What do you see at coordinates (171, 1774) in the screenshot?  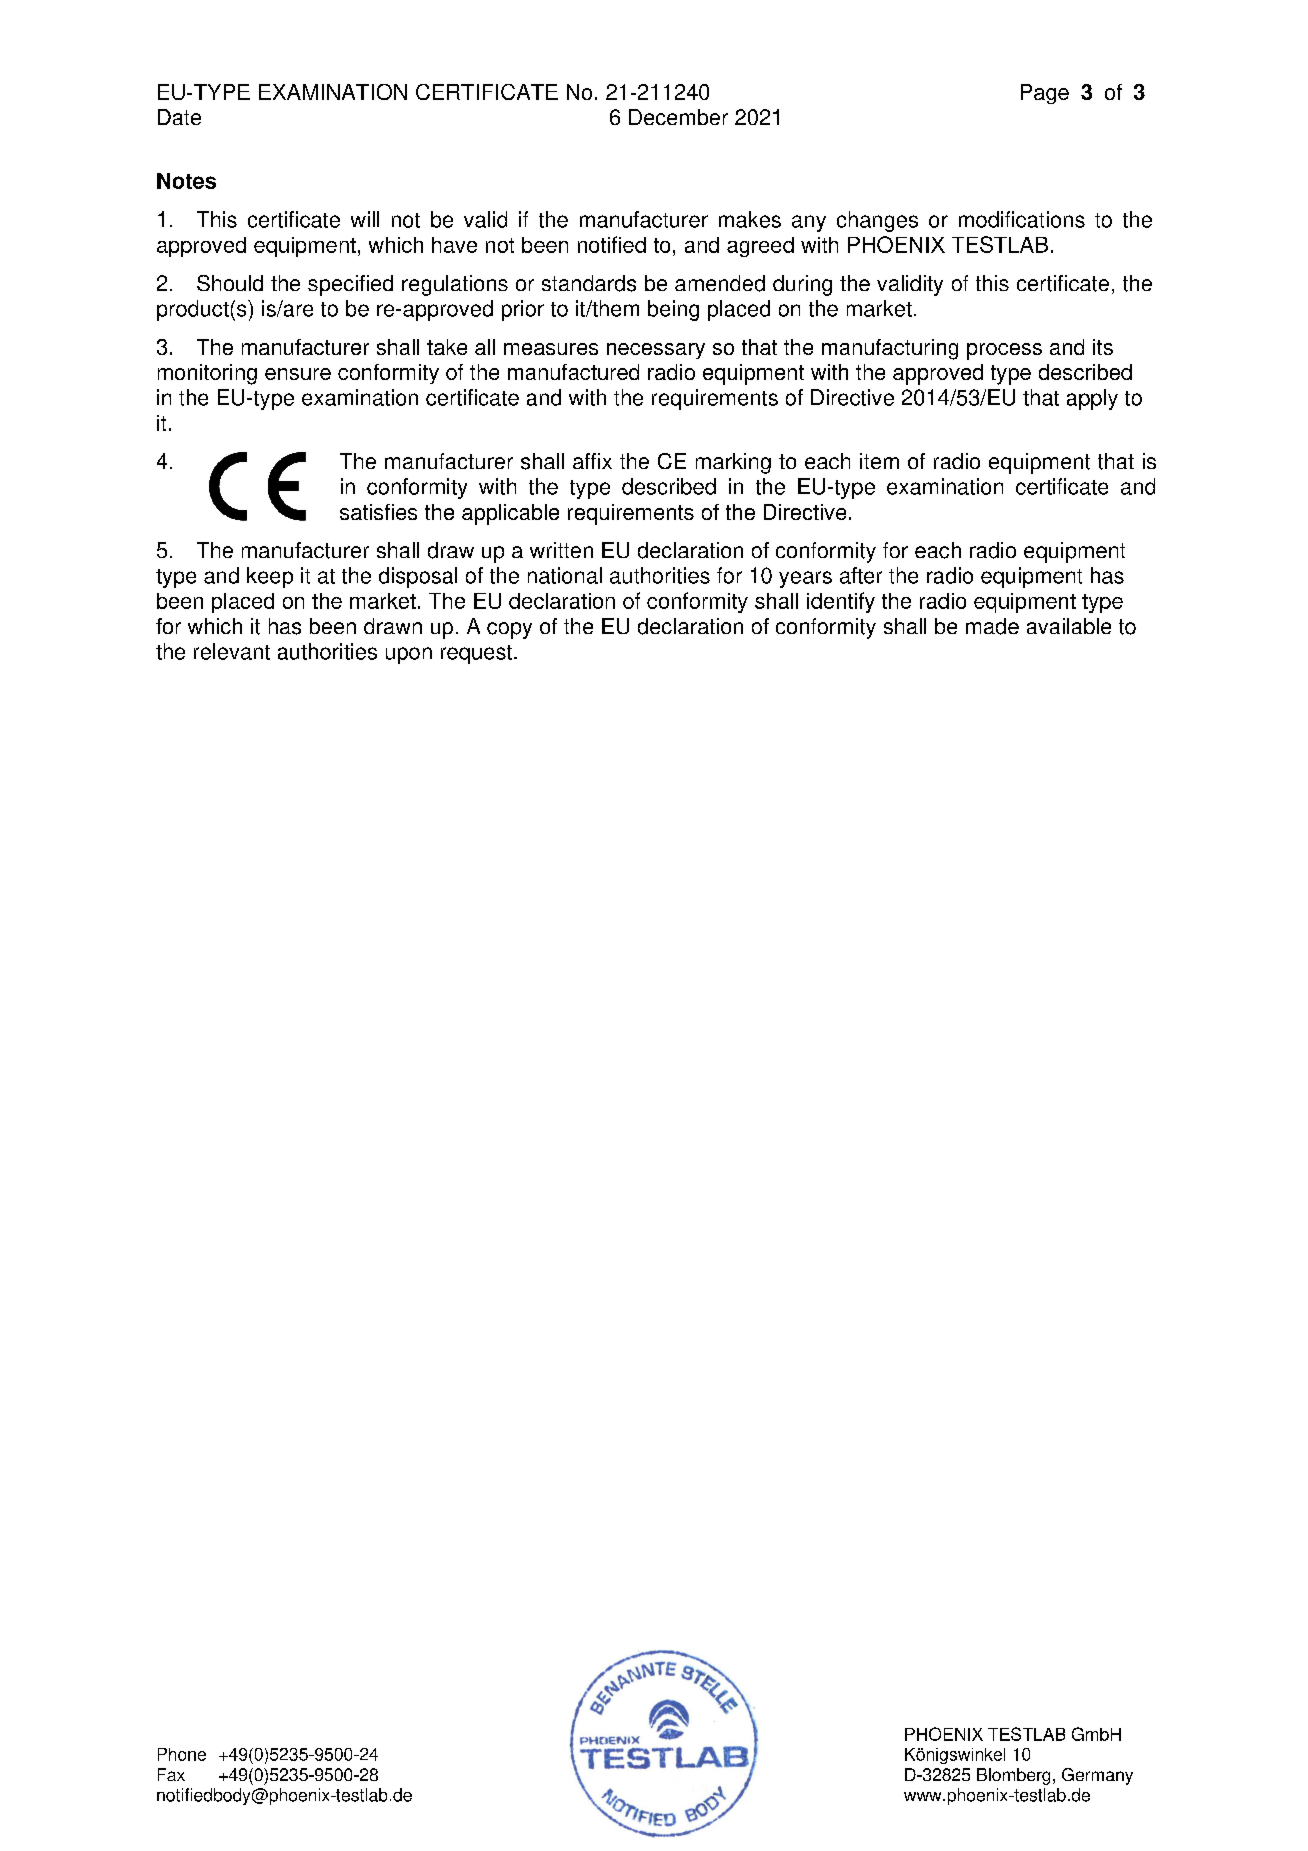 I see `Fax` at bounding box center [171, 1774].
